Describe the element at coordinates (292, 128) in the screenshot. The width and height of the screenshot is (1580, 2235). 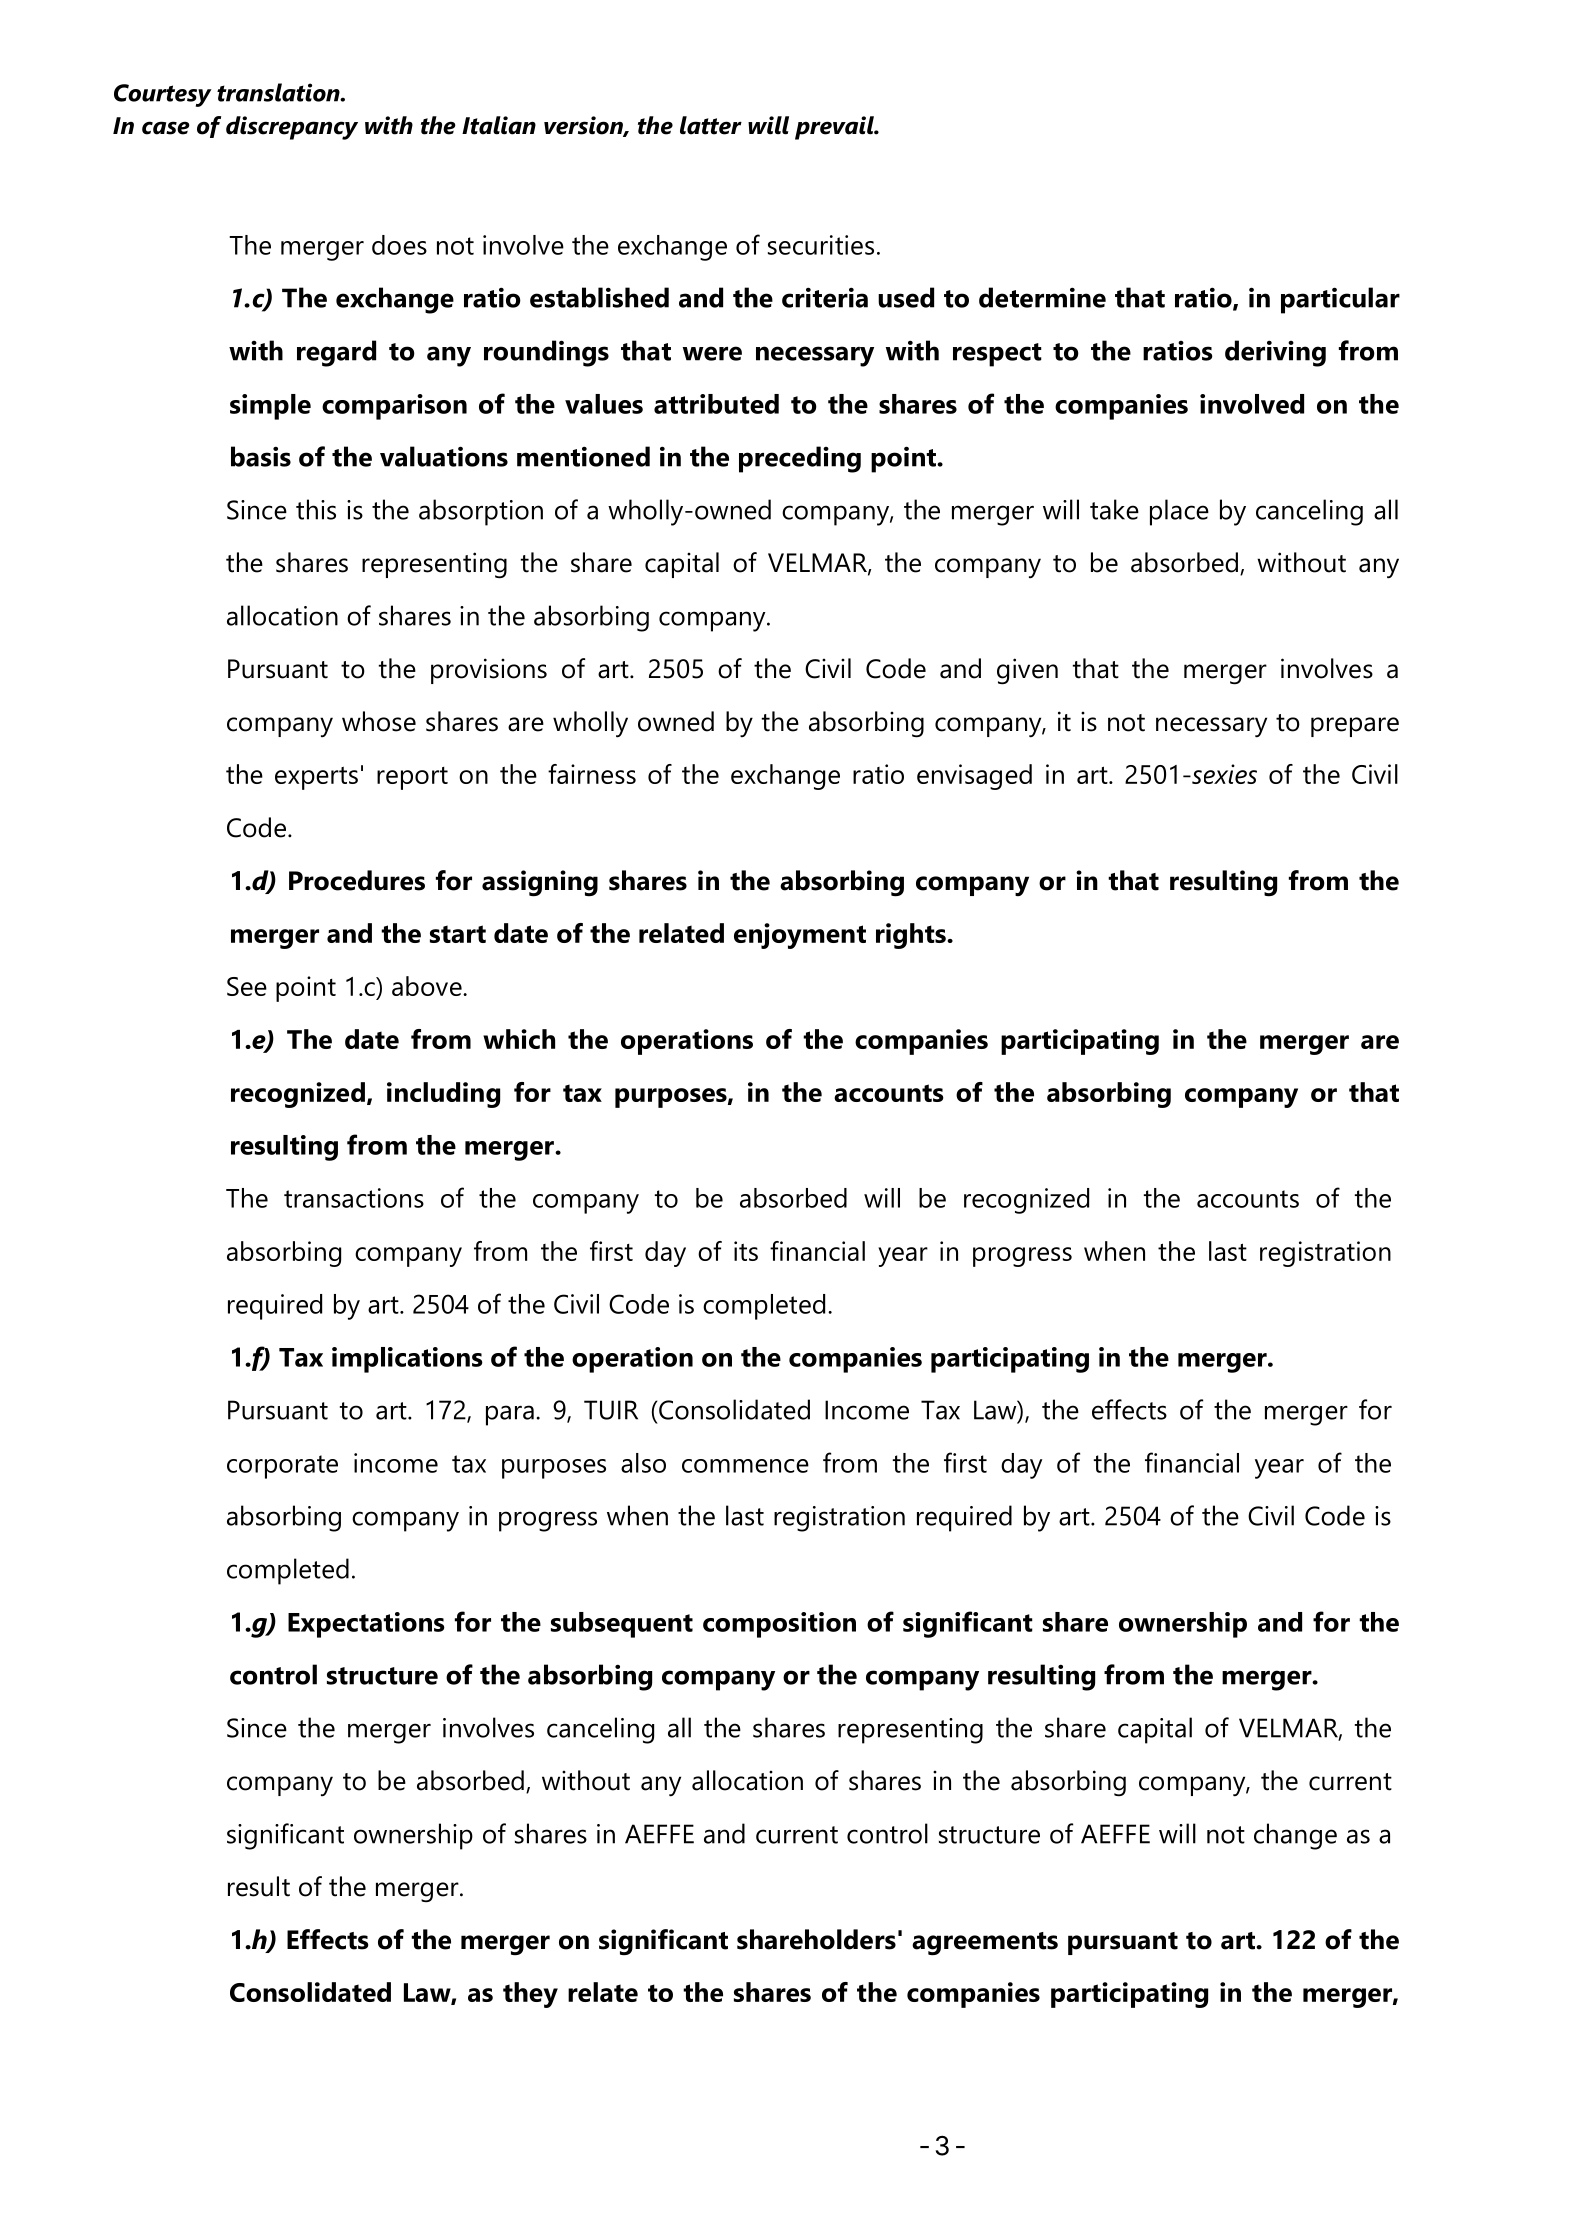
I see `discrepancy` at that location.
